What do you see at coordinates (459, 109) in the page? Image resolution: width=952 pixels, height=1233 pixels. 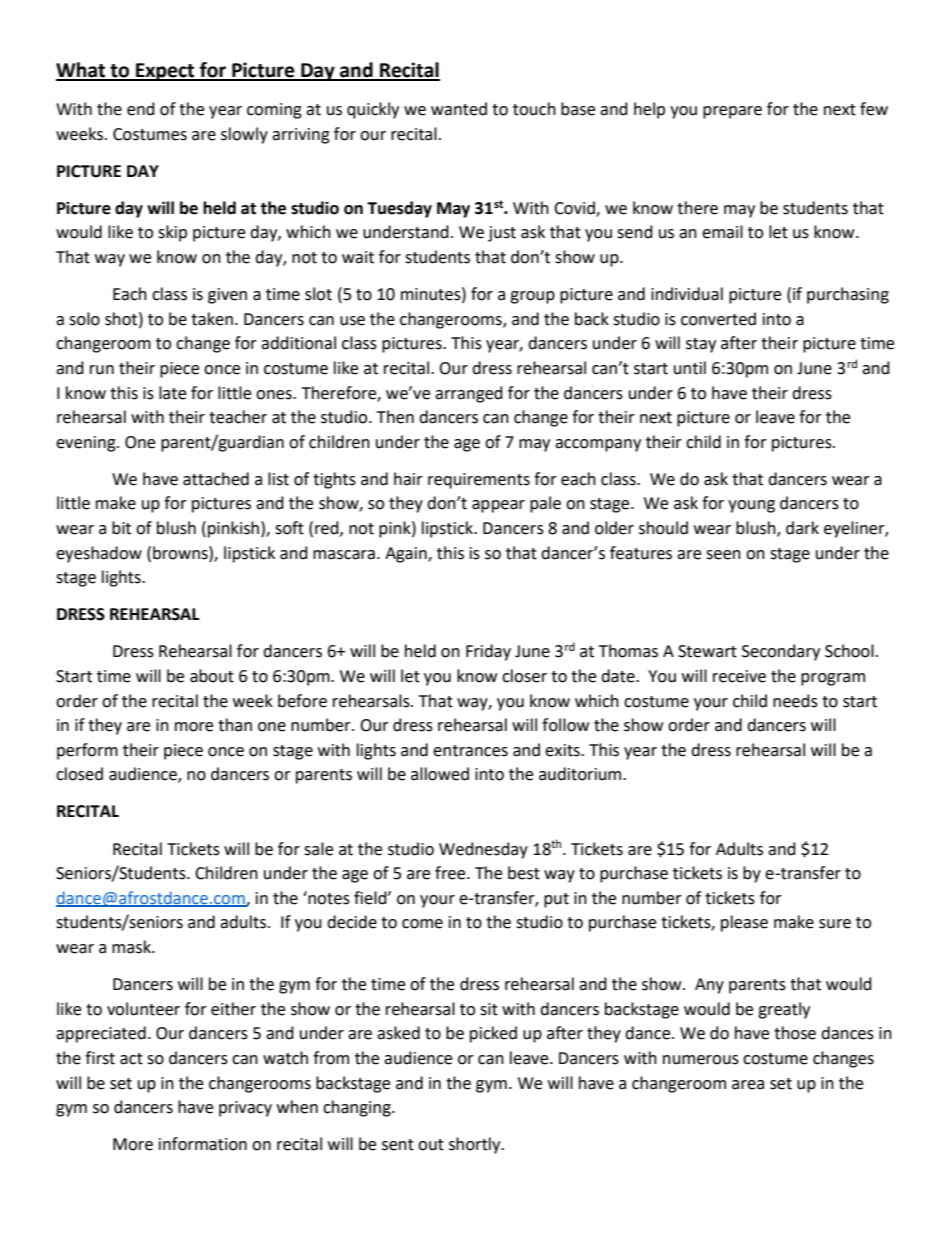 I see `wanted` at bounding box center [459, 109].
